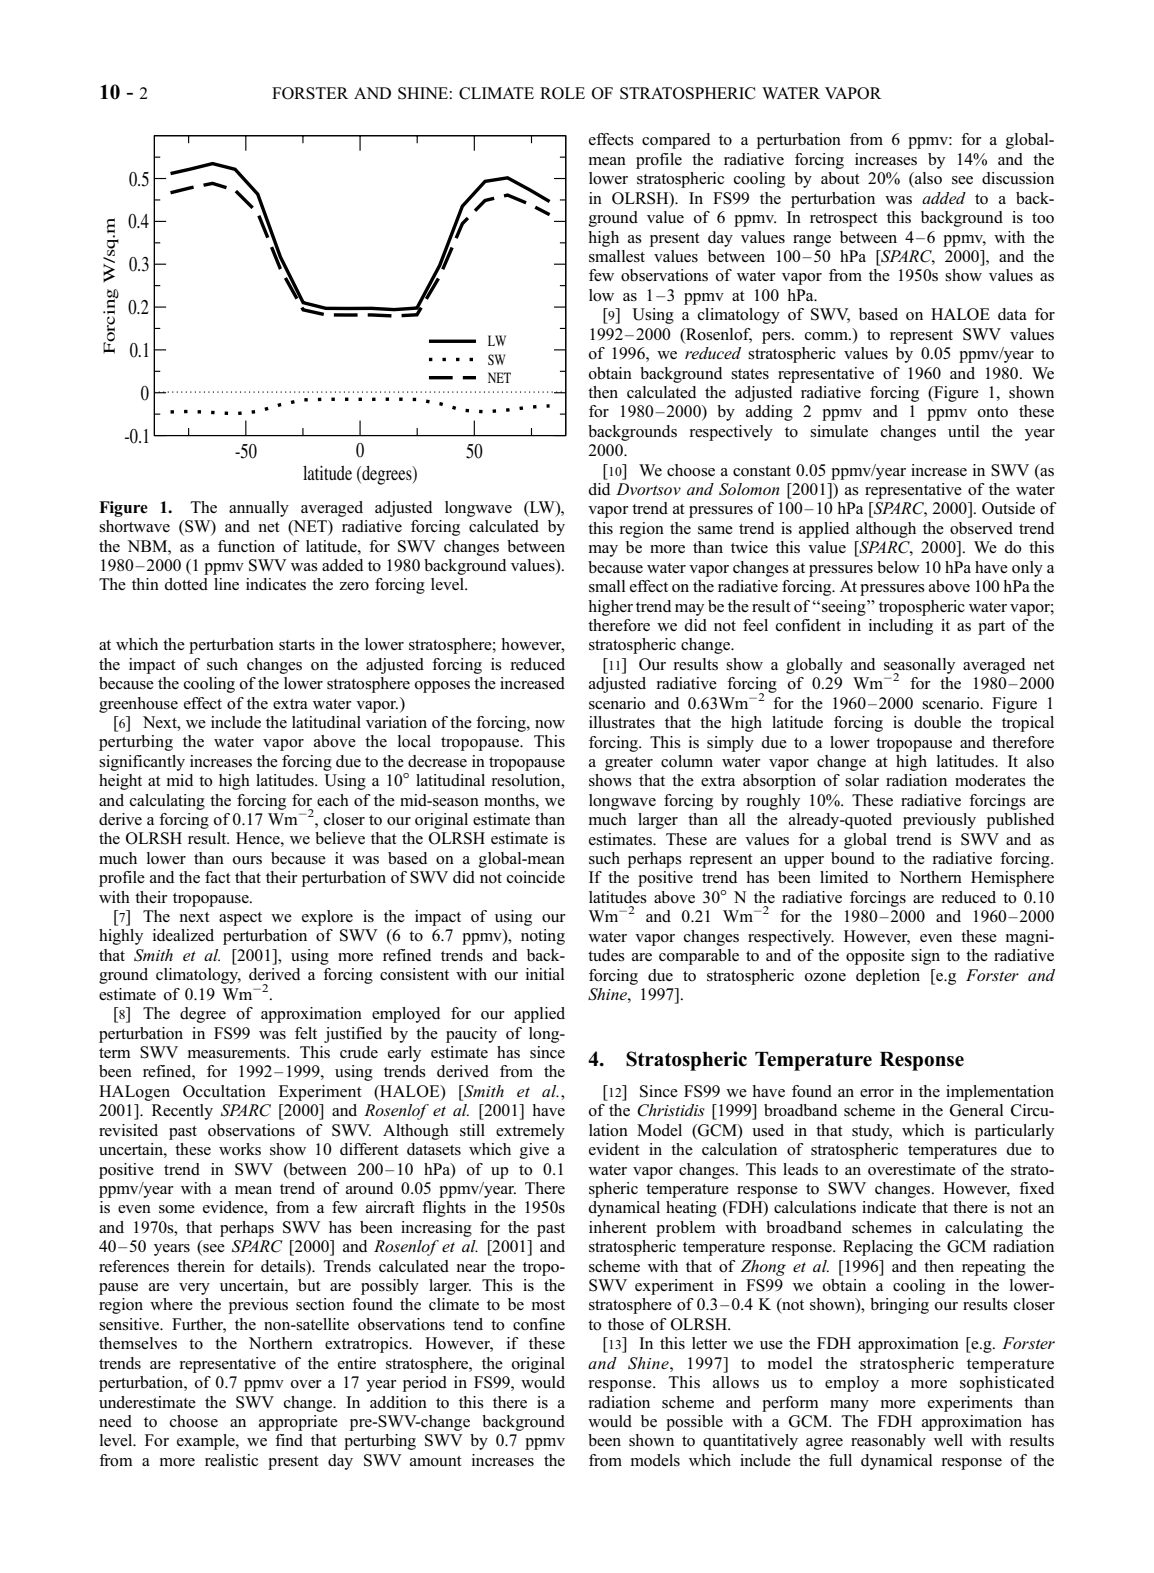  I want to click on same, so click(715, 530).
